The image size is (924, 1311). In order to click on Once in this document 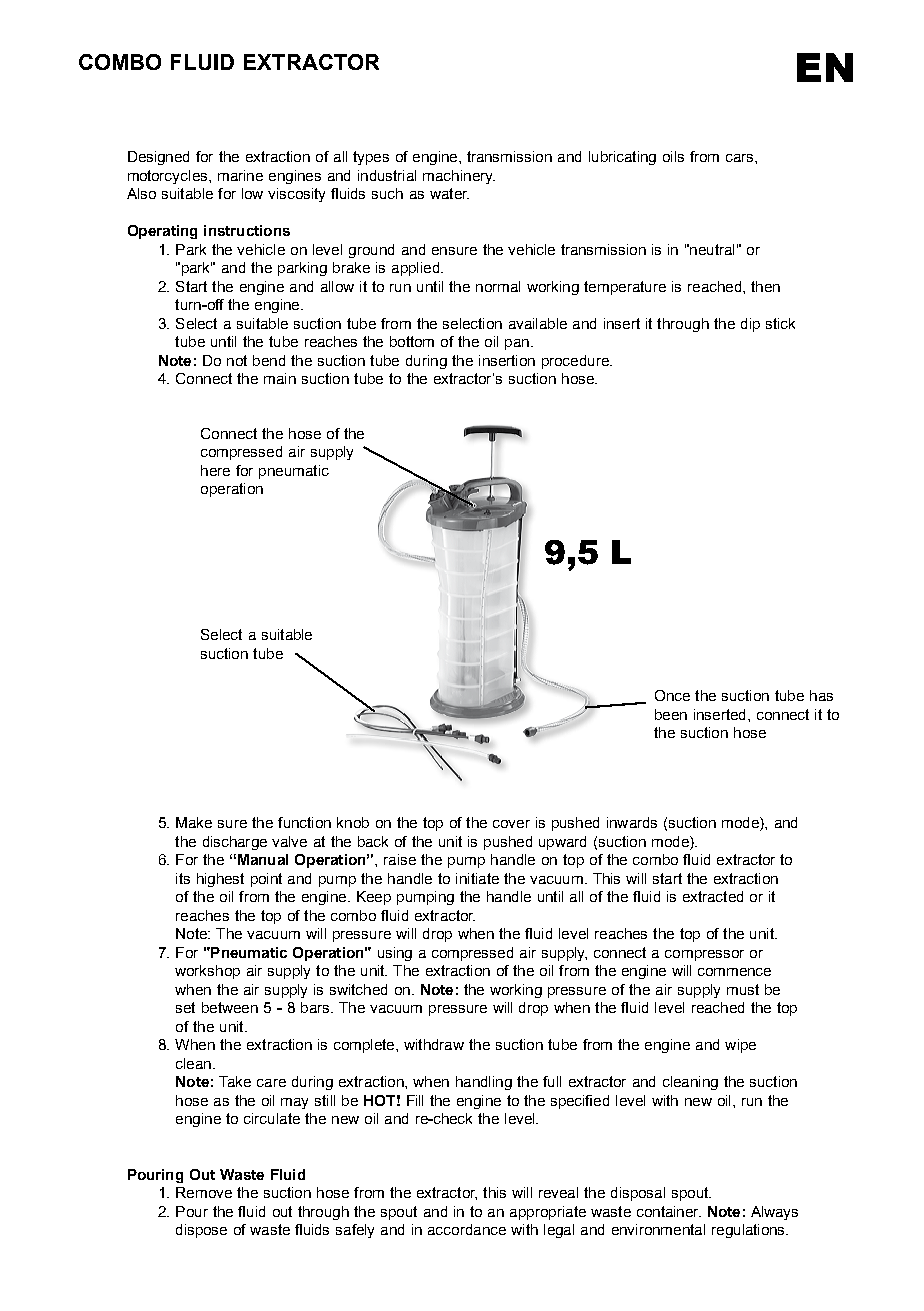, I will do `click(672, 695)`.
